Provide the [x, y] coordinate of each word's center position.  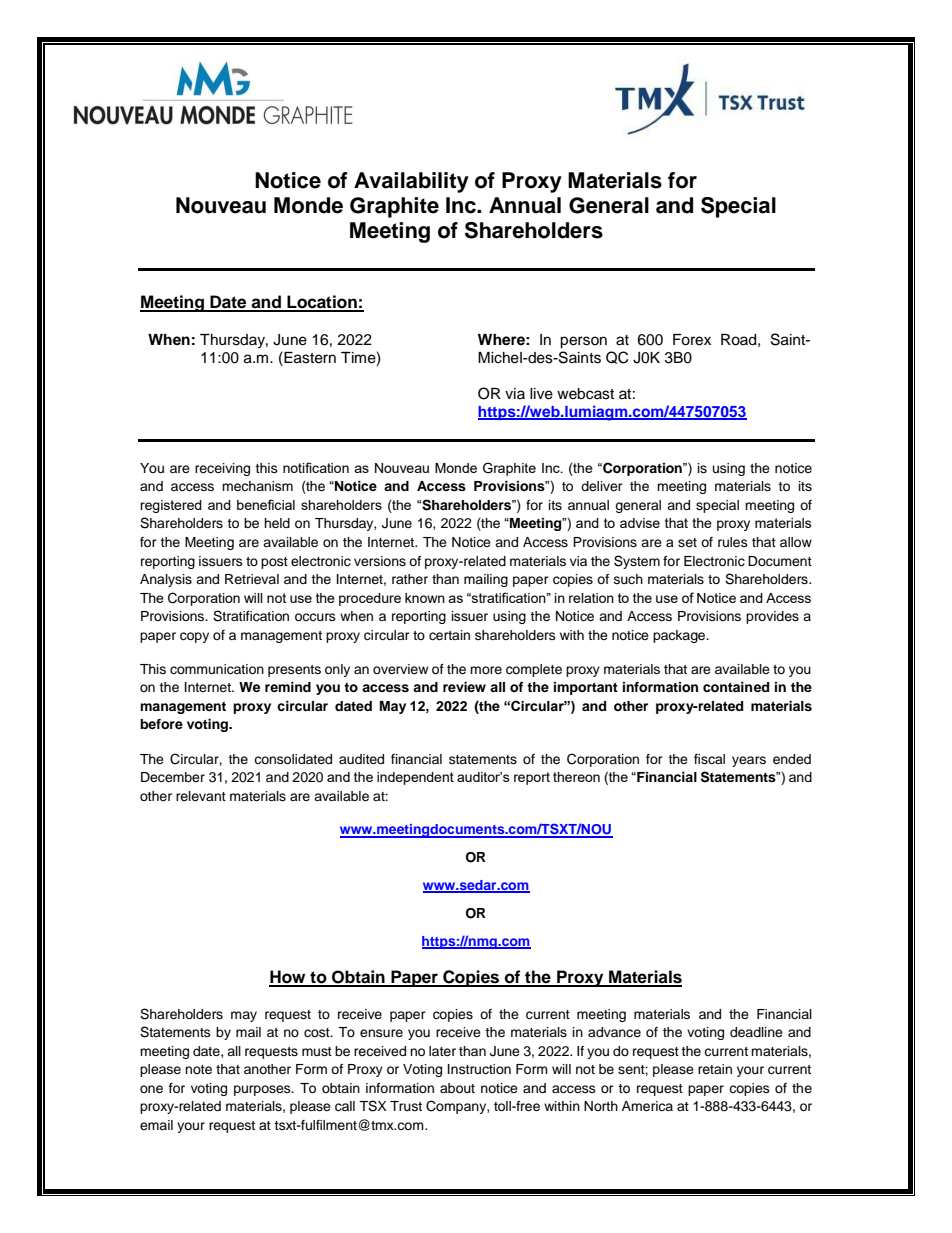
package [680, 636]
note [198, 1069]
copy [194, 637]
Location [322, 303]
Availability [411, 182]
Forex [692, 340]
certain [449, 635]
